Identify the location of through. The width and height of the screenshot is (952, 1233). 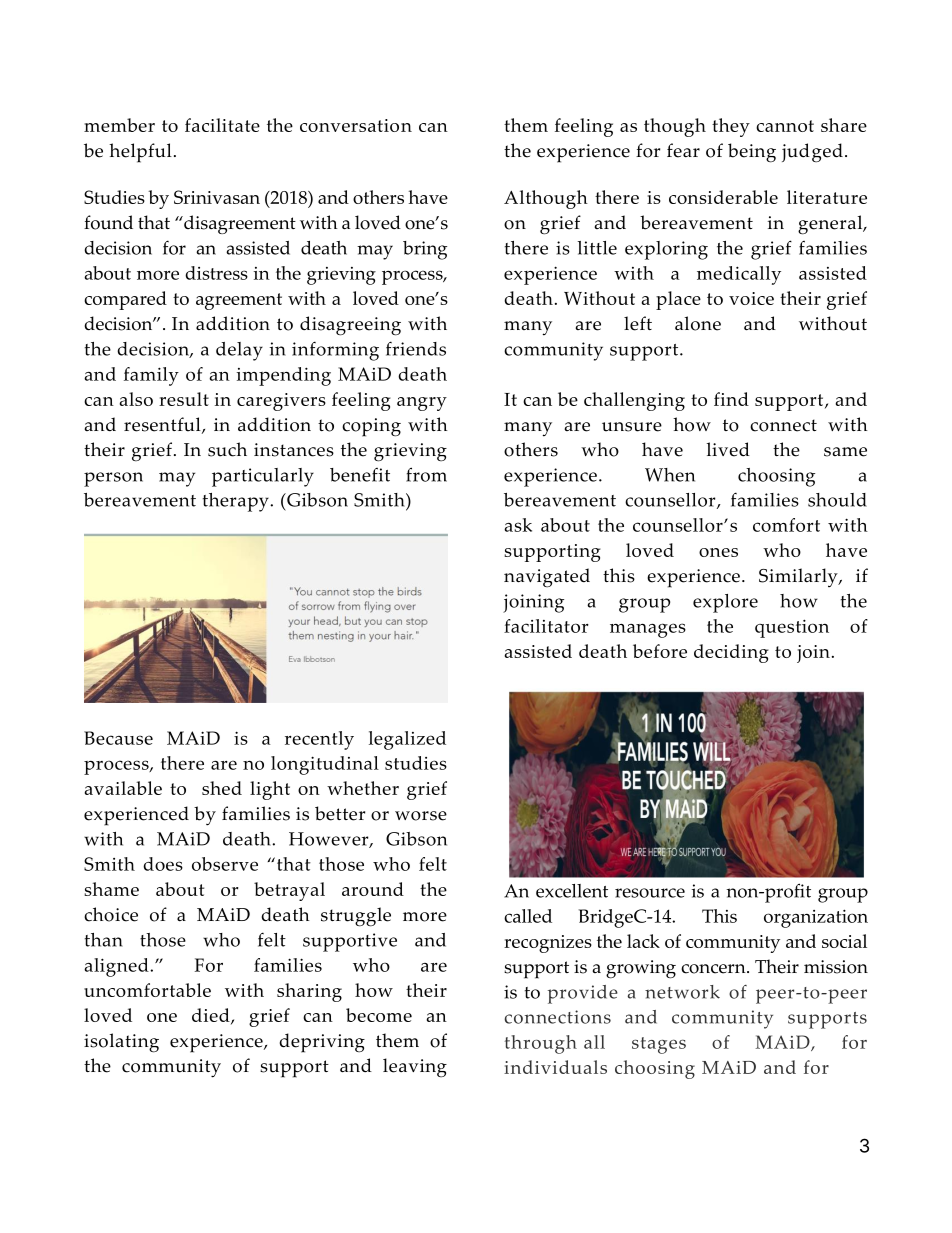
(541, 1044).
